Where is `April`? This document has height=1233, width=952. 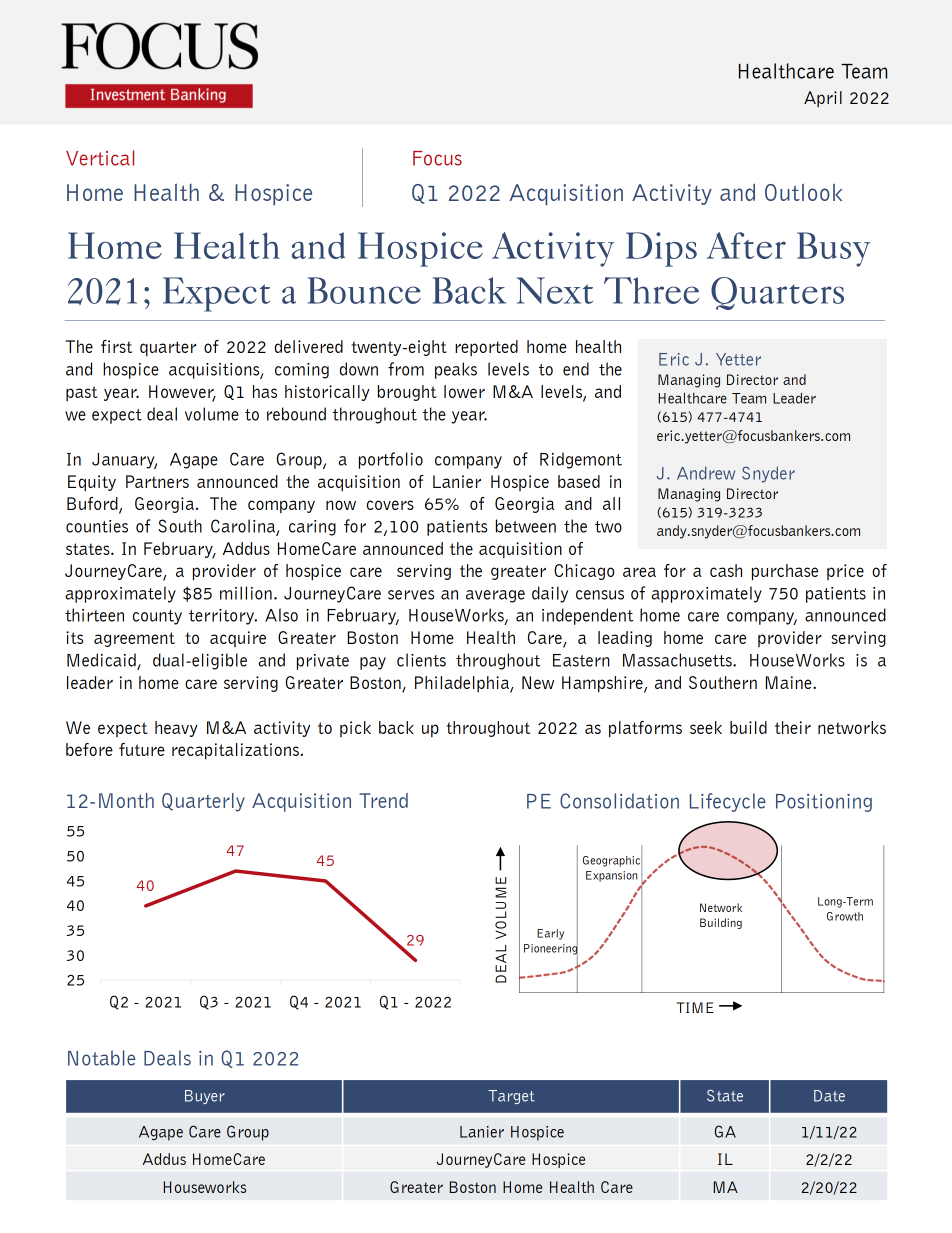
April is located at coordinates (823, 99).
